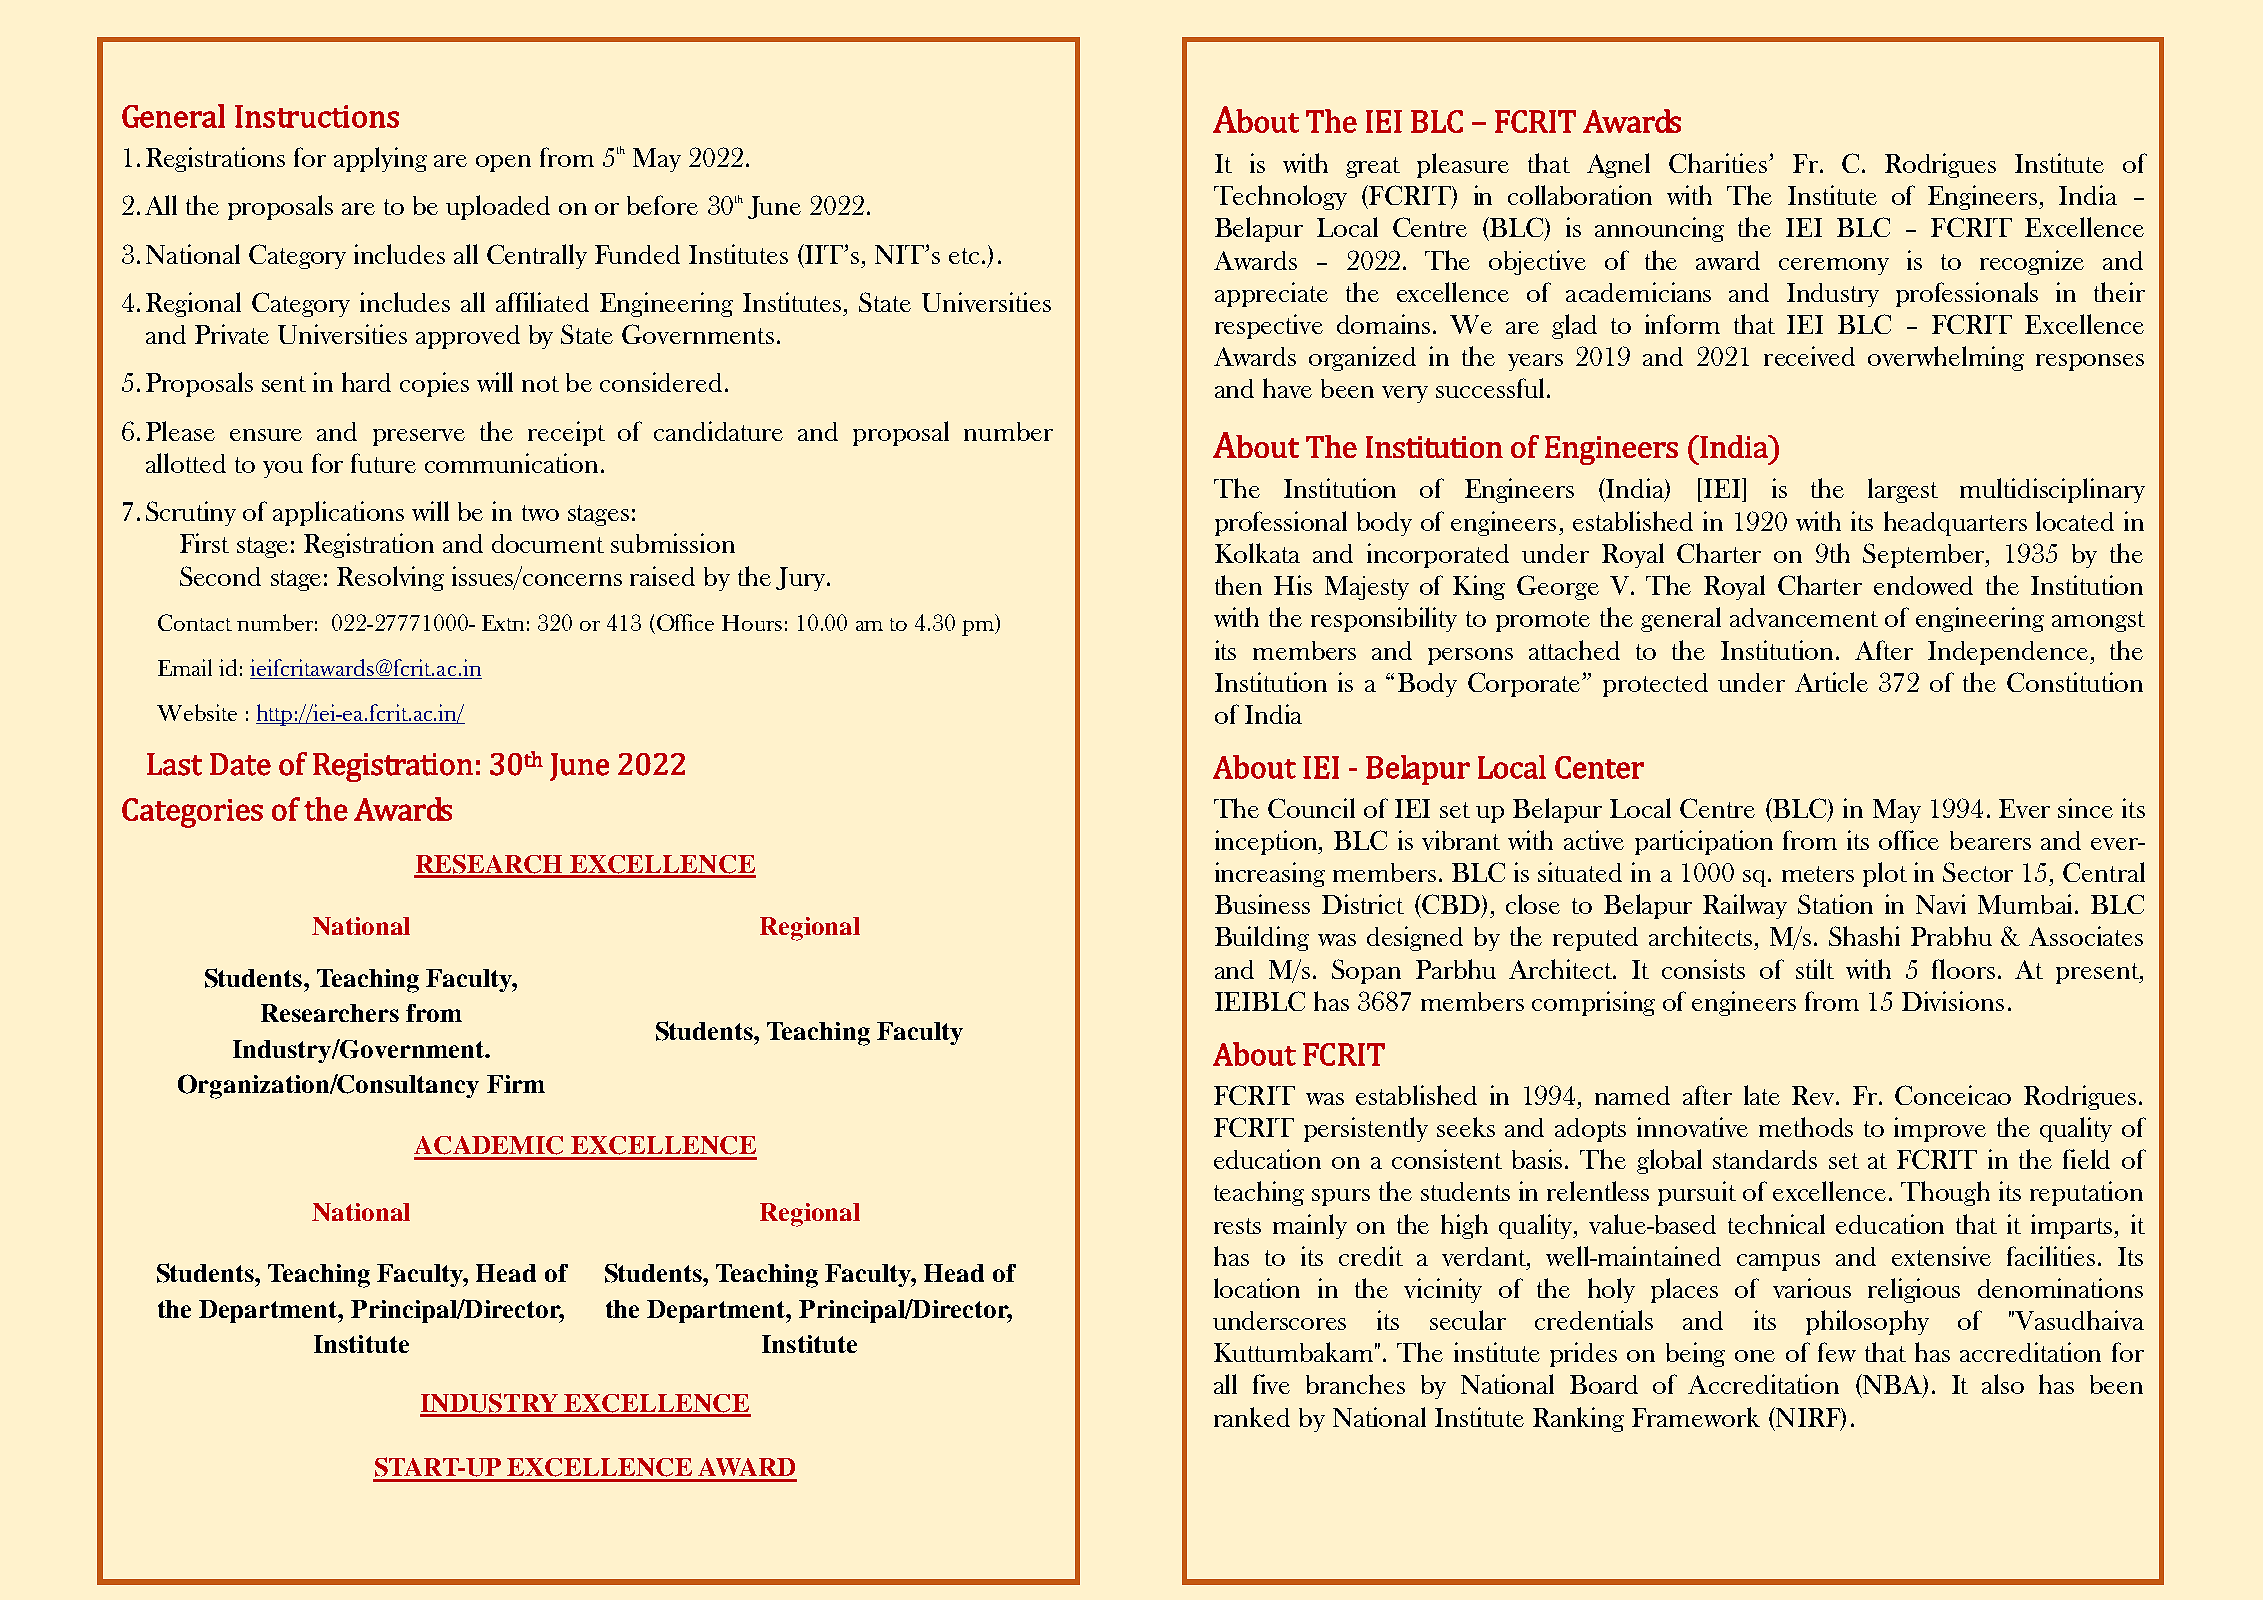 The width and height of the screenshot is (2263, 1600). What do you see at coordinates (1719, 163) in the screenshot?
I see `Charities` at bounding box center [1719, 163].
